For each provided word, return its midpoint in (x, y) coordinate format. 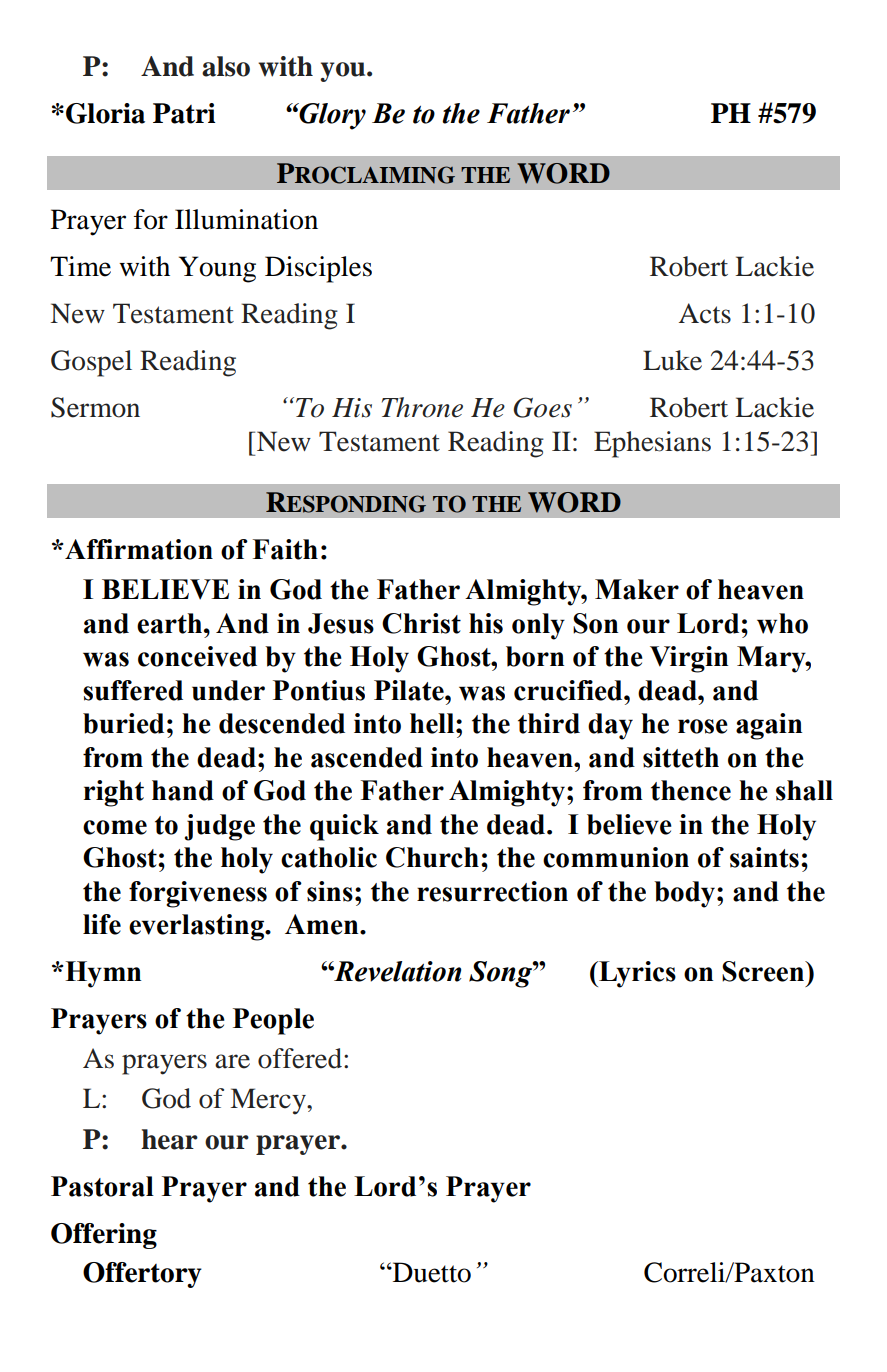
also (226, 66)
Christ (421, 623)
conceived (197, 656)
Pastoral (102, 1186)
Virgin (689, 659)
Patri (184, 113)
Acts (705, 313)
